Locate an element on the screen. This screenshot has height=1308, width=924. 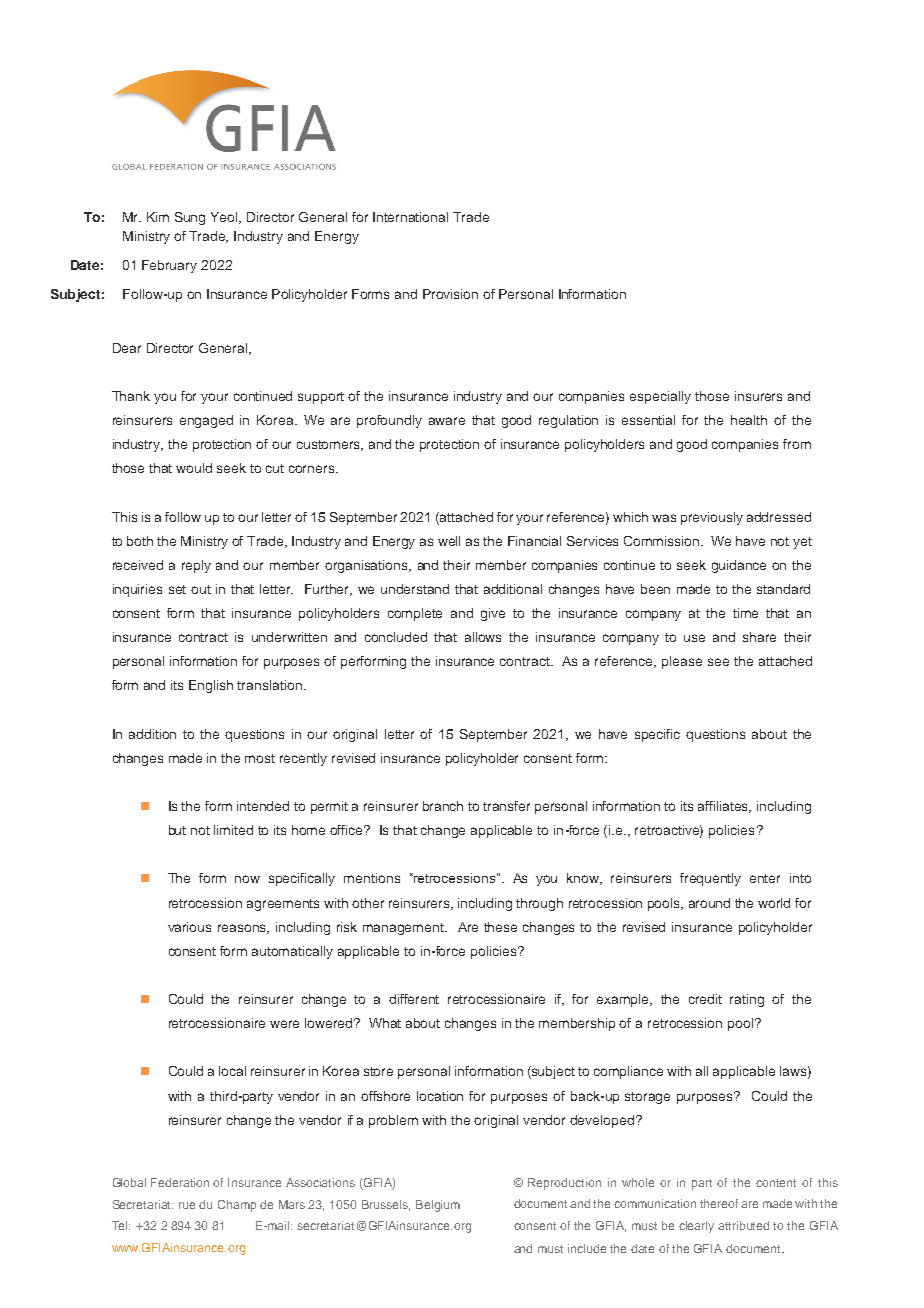
Sung is located at coordinates (190, 218).
